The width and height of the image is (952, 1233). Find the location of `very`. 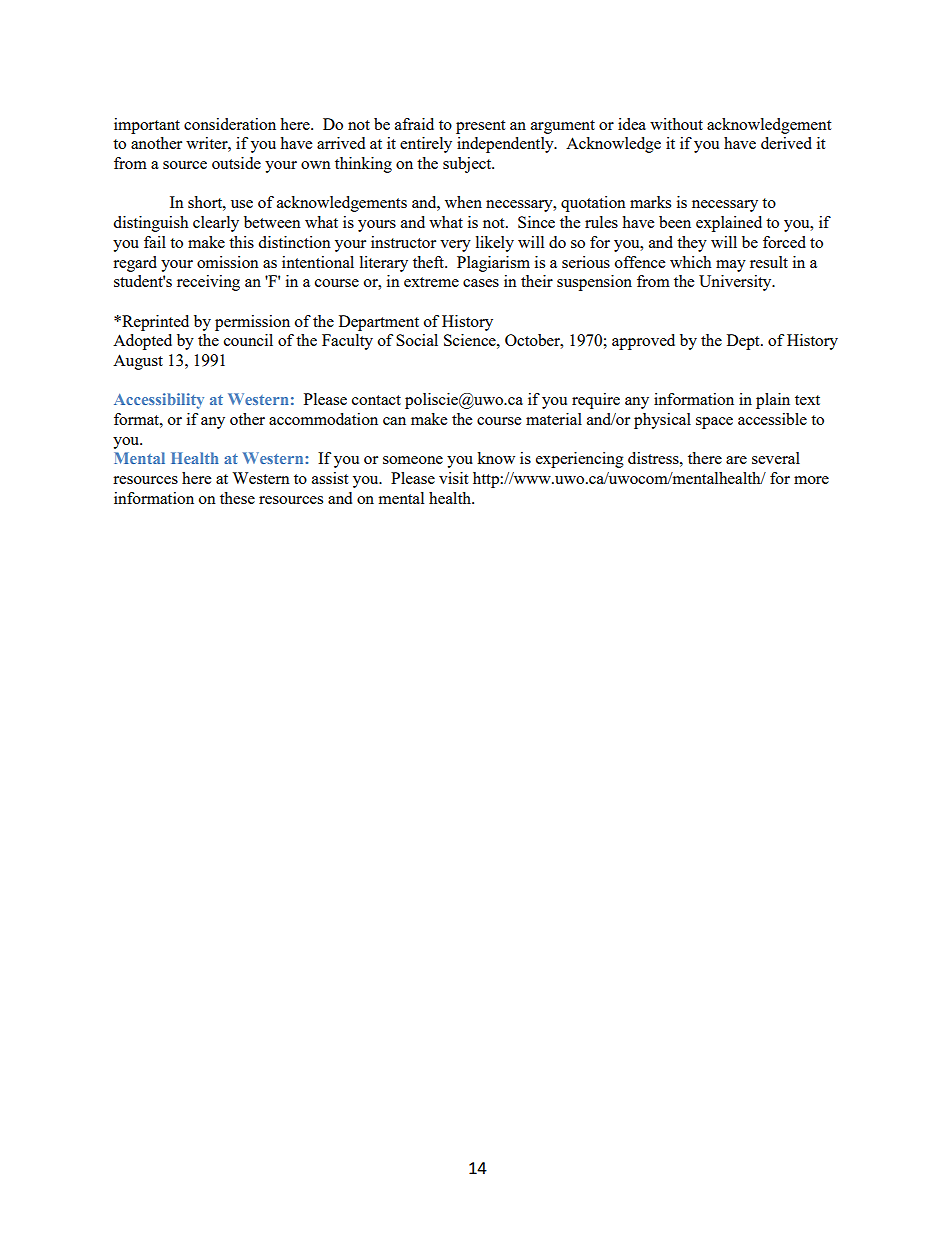

very is located at coordinates (455, 246).
